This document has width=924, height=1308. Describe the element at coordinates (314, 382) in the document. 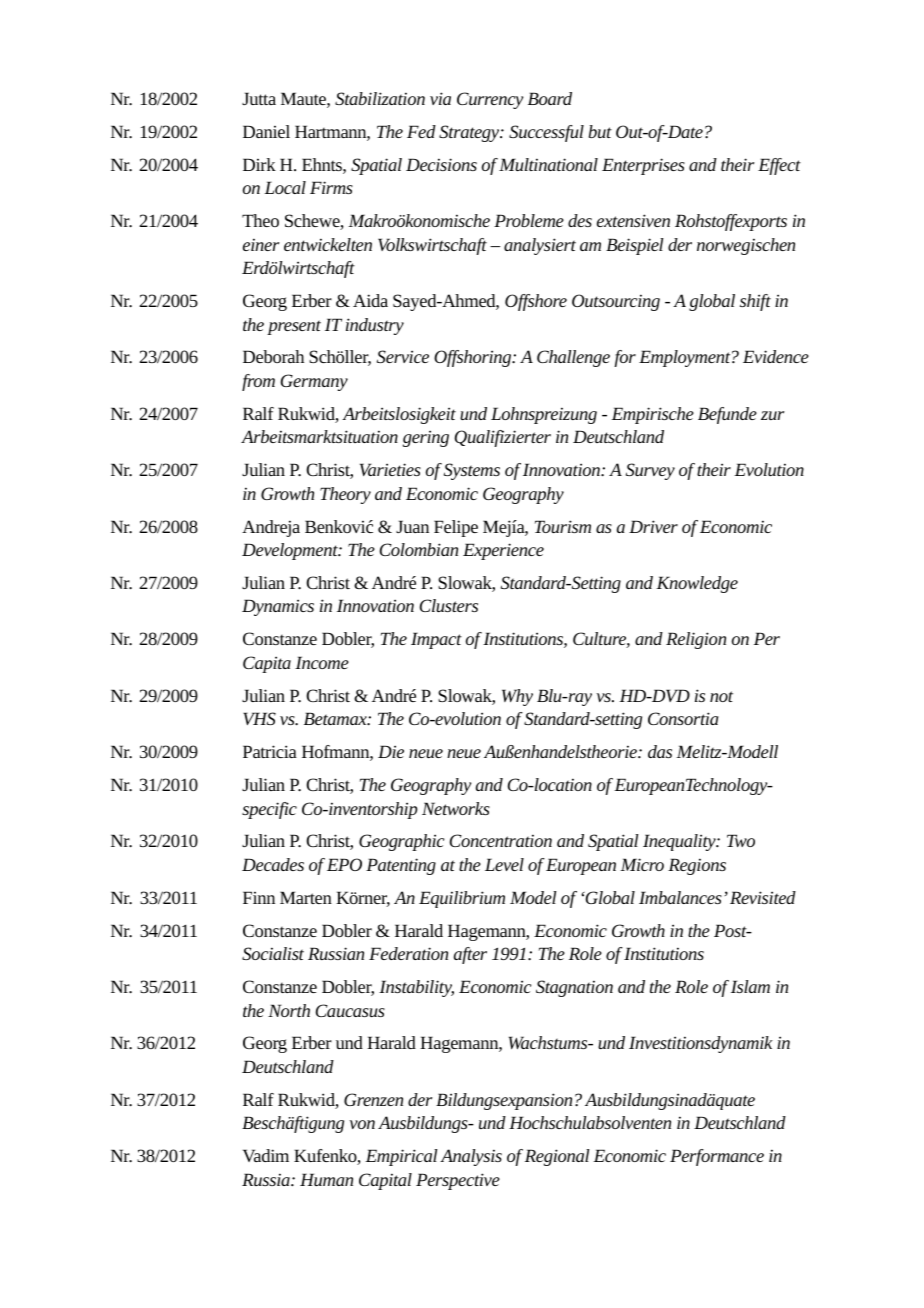

I see `Germany` at that location.
